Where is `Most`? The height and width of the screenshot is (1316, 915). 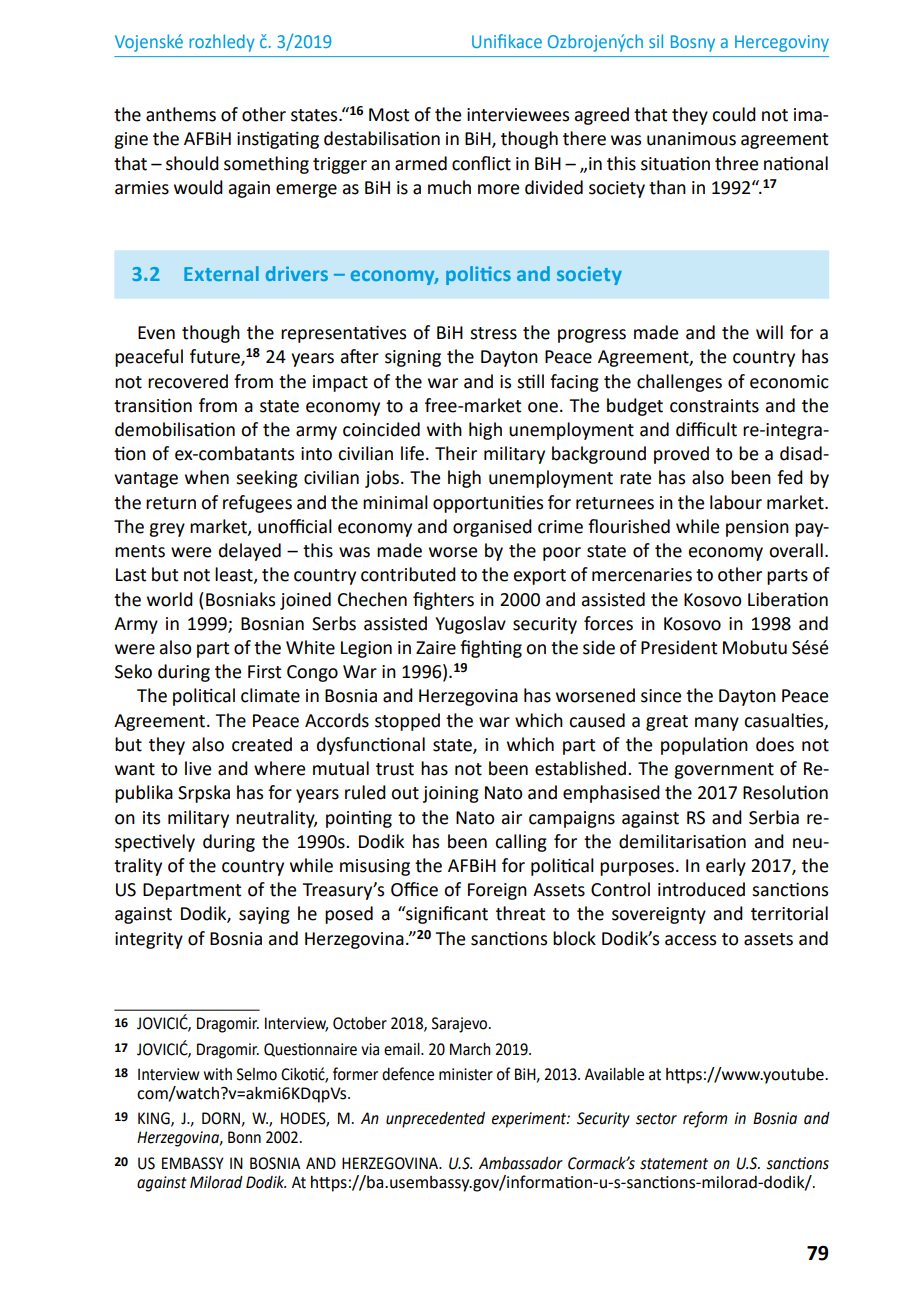 Most is located at coordinates (389, 115).
